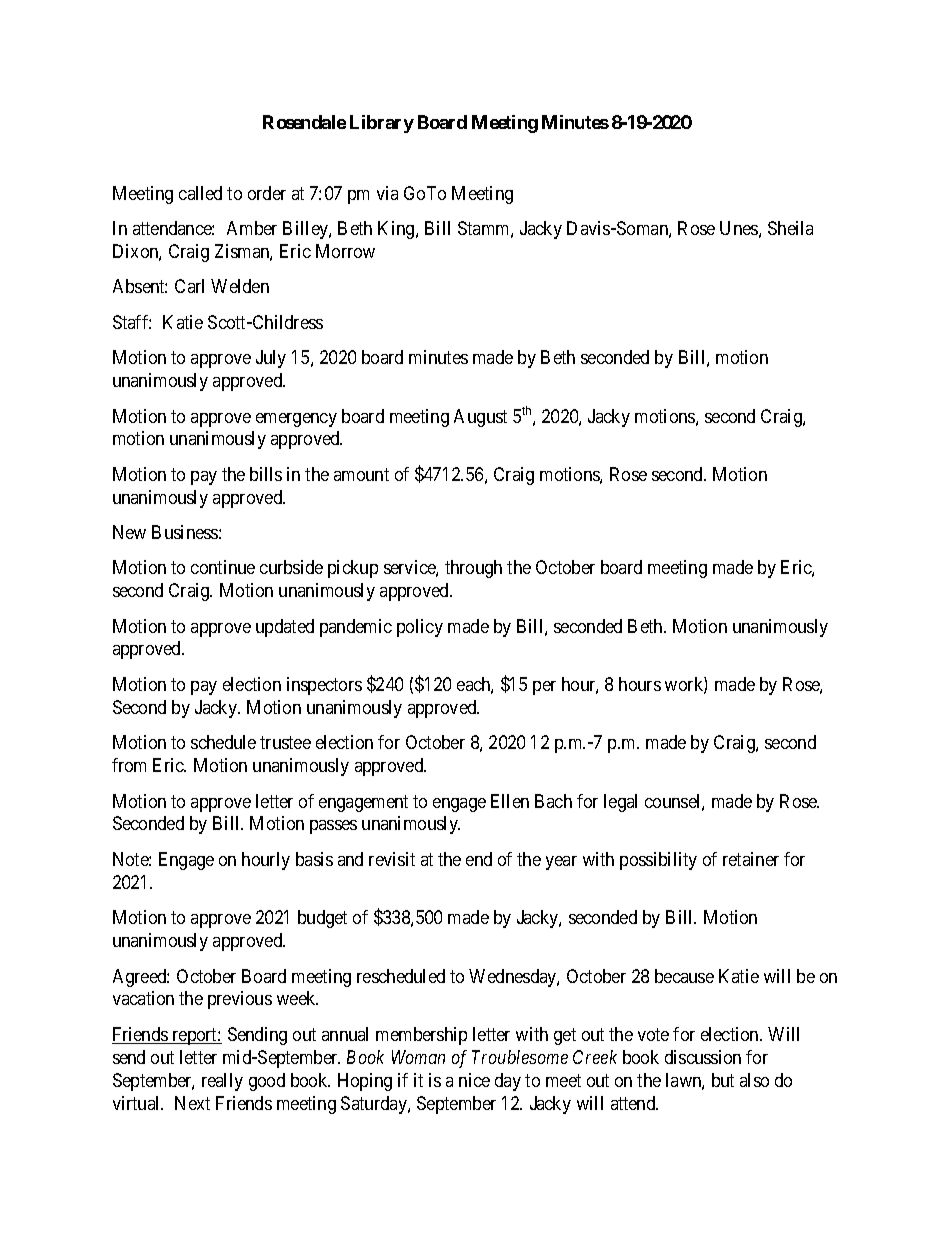  I want to click on nice, so click(474, 1080).
